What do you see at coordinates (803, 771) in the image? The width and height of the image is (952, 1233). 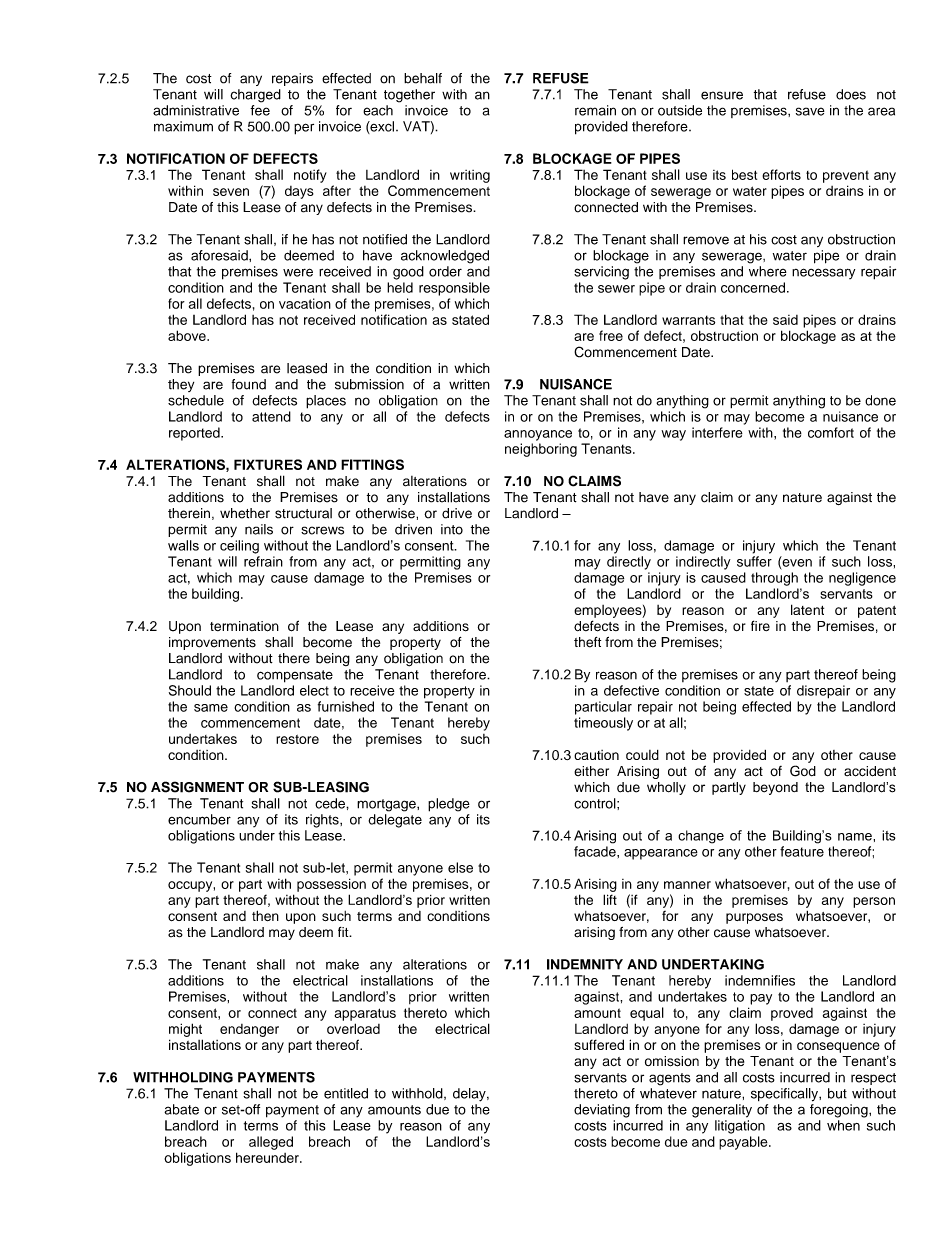 I see `God` at bounding box center [803, 771].
